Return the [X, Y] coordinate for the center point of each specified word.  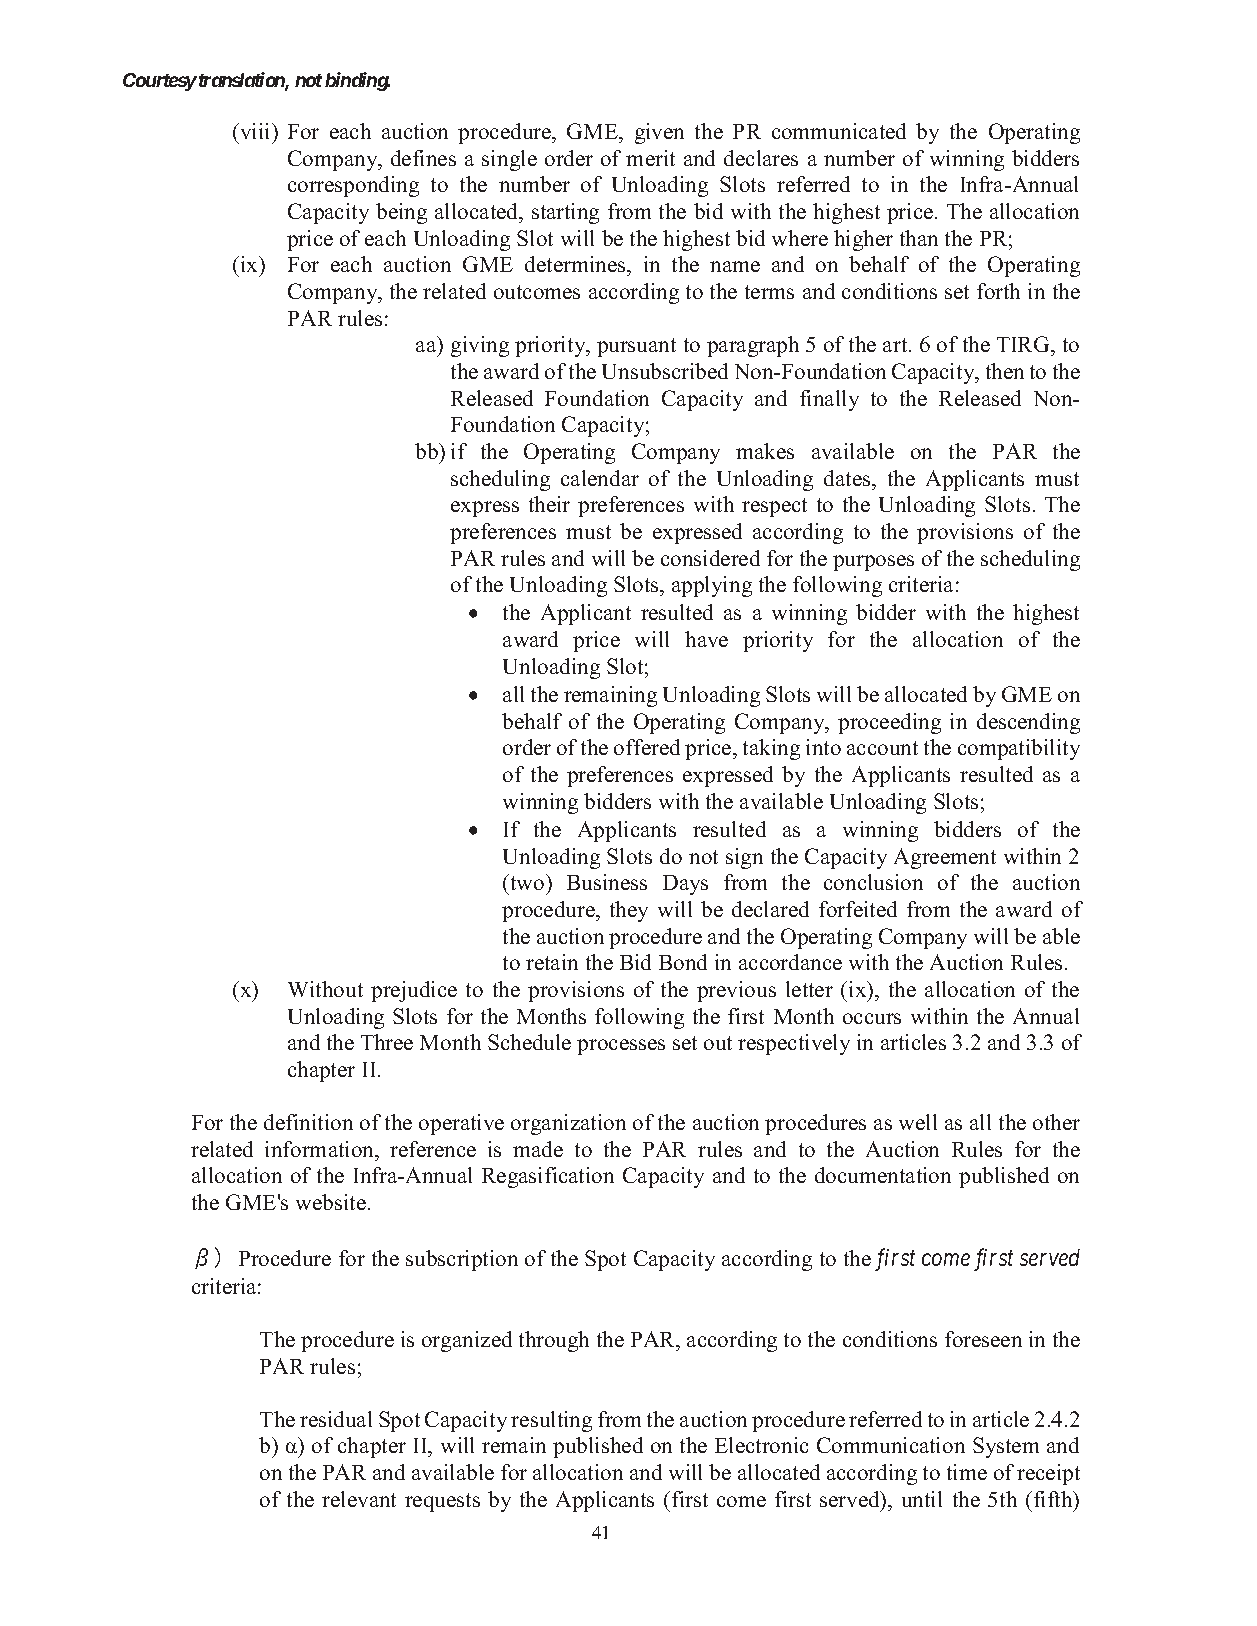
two [527, 882]
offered [647, 747]
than [919, 238]
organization [568, 1124]
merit [650, 158]
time [967, 1472]
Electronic [761, 1445]
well [918, 1122]
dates [848, 478]
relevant [359, 1499]
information [321, 1149]
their [549, 504]
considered [710, 558]
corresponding [353, 186]
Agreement [945, 858]
